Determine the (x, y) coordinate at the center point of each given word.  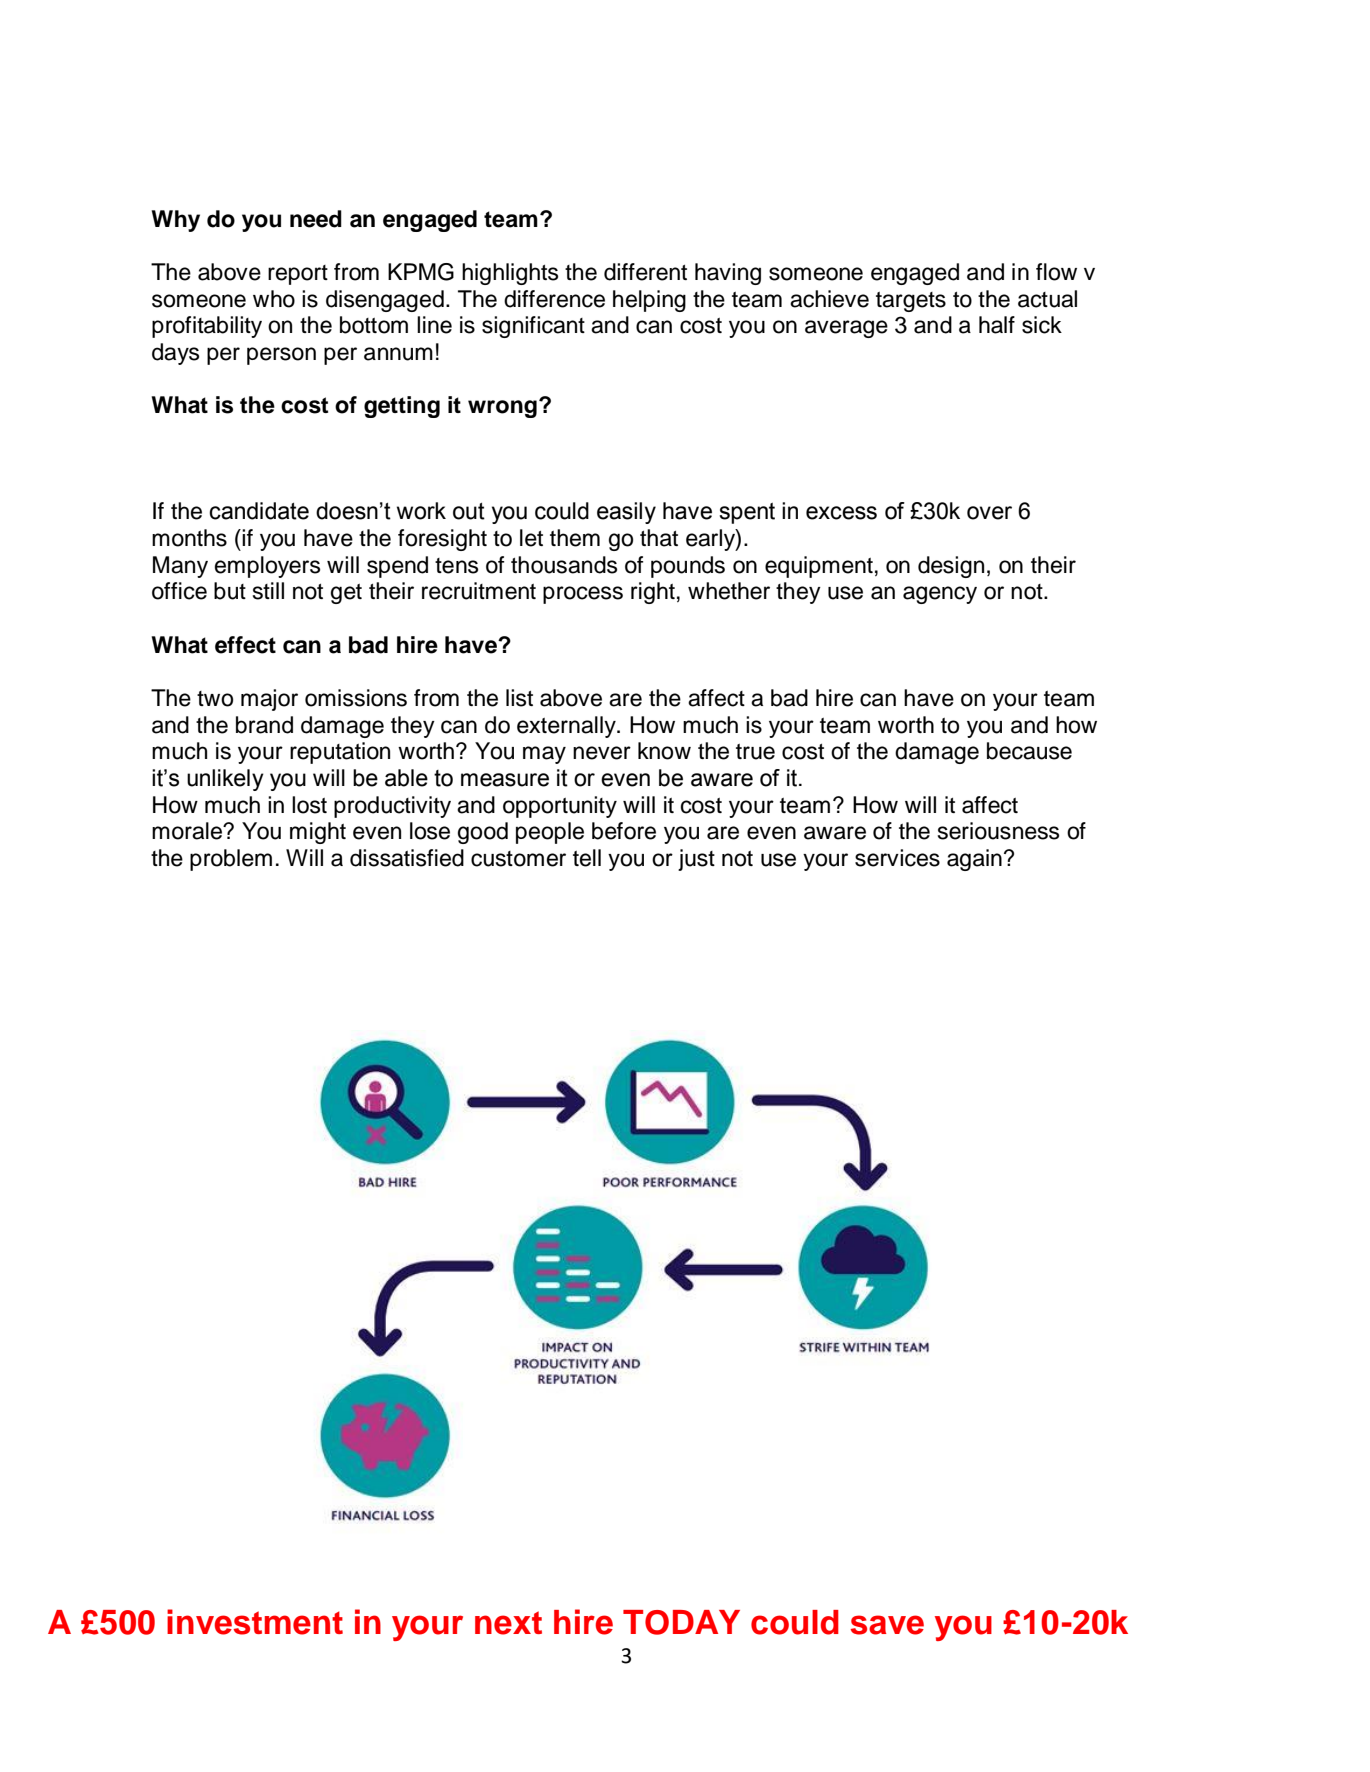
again (974, 860)
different (645, 272)
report (298, 275)
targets (911, 302)
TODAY (681, 1622)
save (887, 1625)
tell (587, 858)
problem (231, 860)
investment (255, 1622)
